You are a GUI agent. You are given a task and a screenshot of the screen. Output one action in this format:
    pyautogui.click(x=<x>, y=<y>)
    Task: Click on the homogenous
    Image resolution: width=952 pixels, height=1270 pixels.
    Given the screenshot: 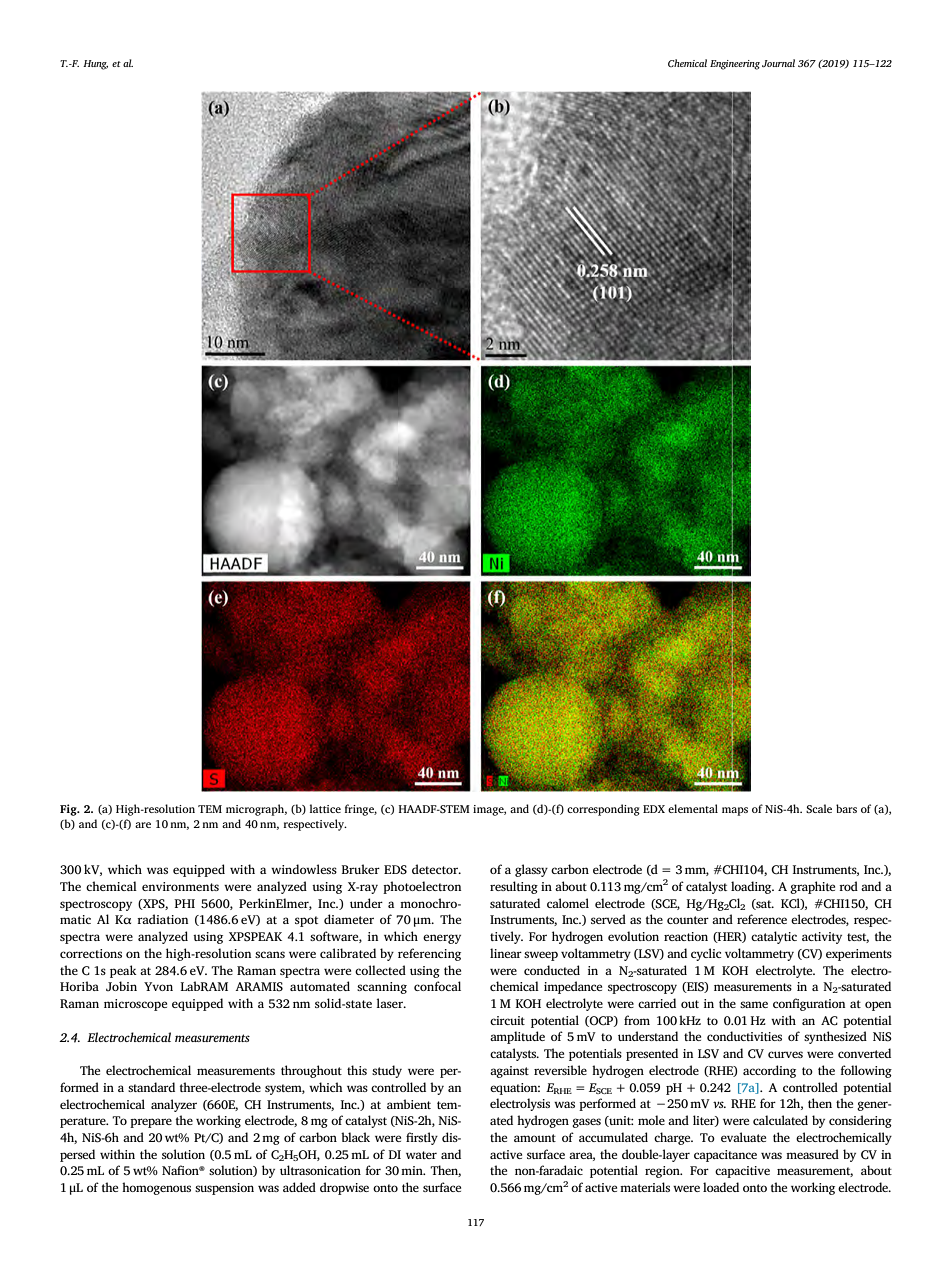 What is the action you would take?
    pyautogui.click(x=156, y=1188)
